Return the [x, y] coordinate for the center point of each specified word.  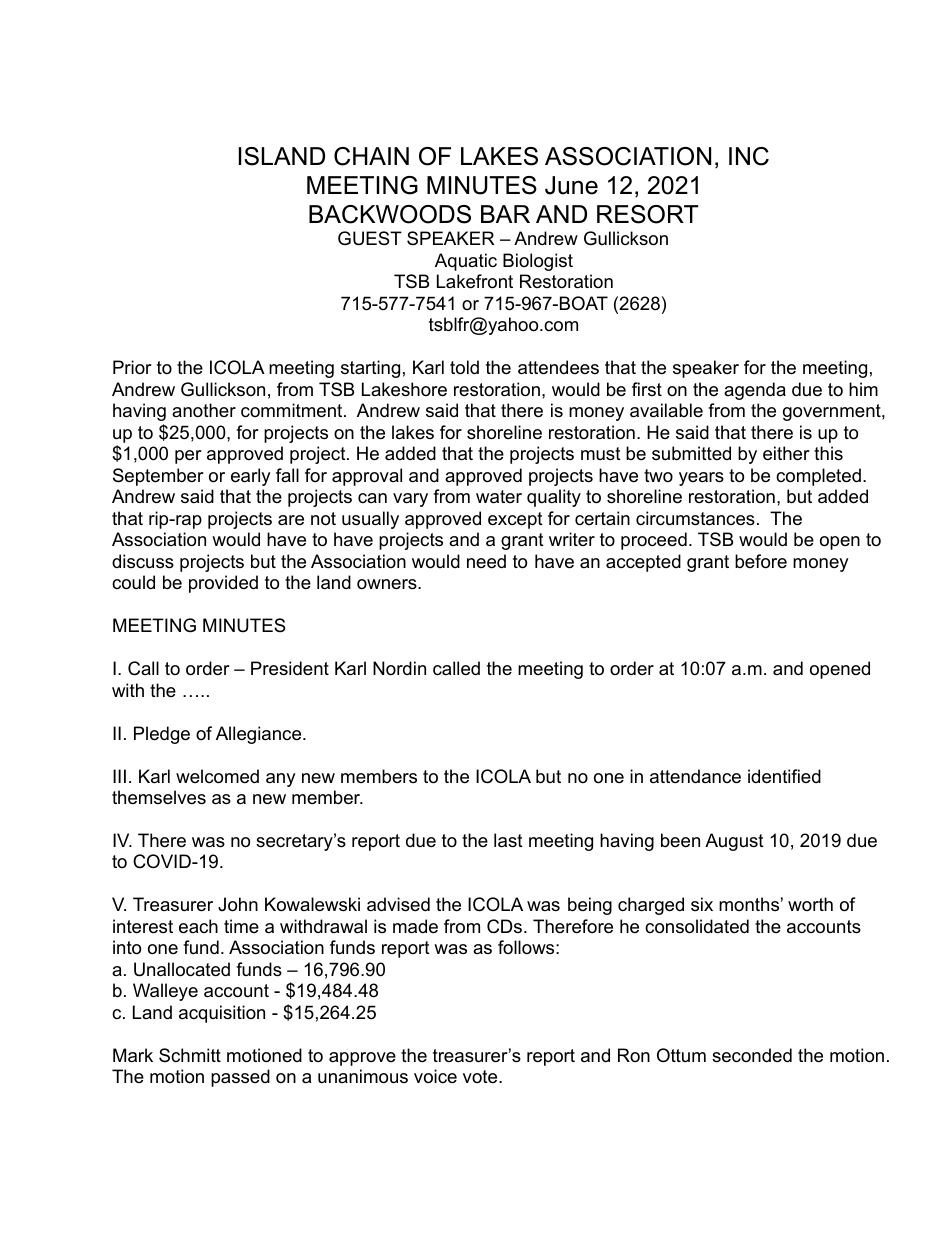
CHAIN [371, 156]
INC [749, 156]
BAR [505, 214]
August [734, 842]
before [761, 561]
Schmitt [190, 1055]
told [464, 367]
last [508, 840]
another [204, 410]
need [486, 561]
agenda [755, 391]
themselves [159, 797]
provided [223, 584]
